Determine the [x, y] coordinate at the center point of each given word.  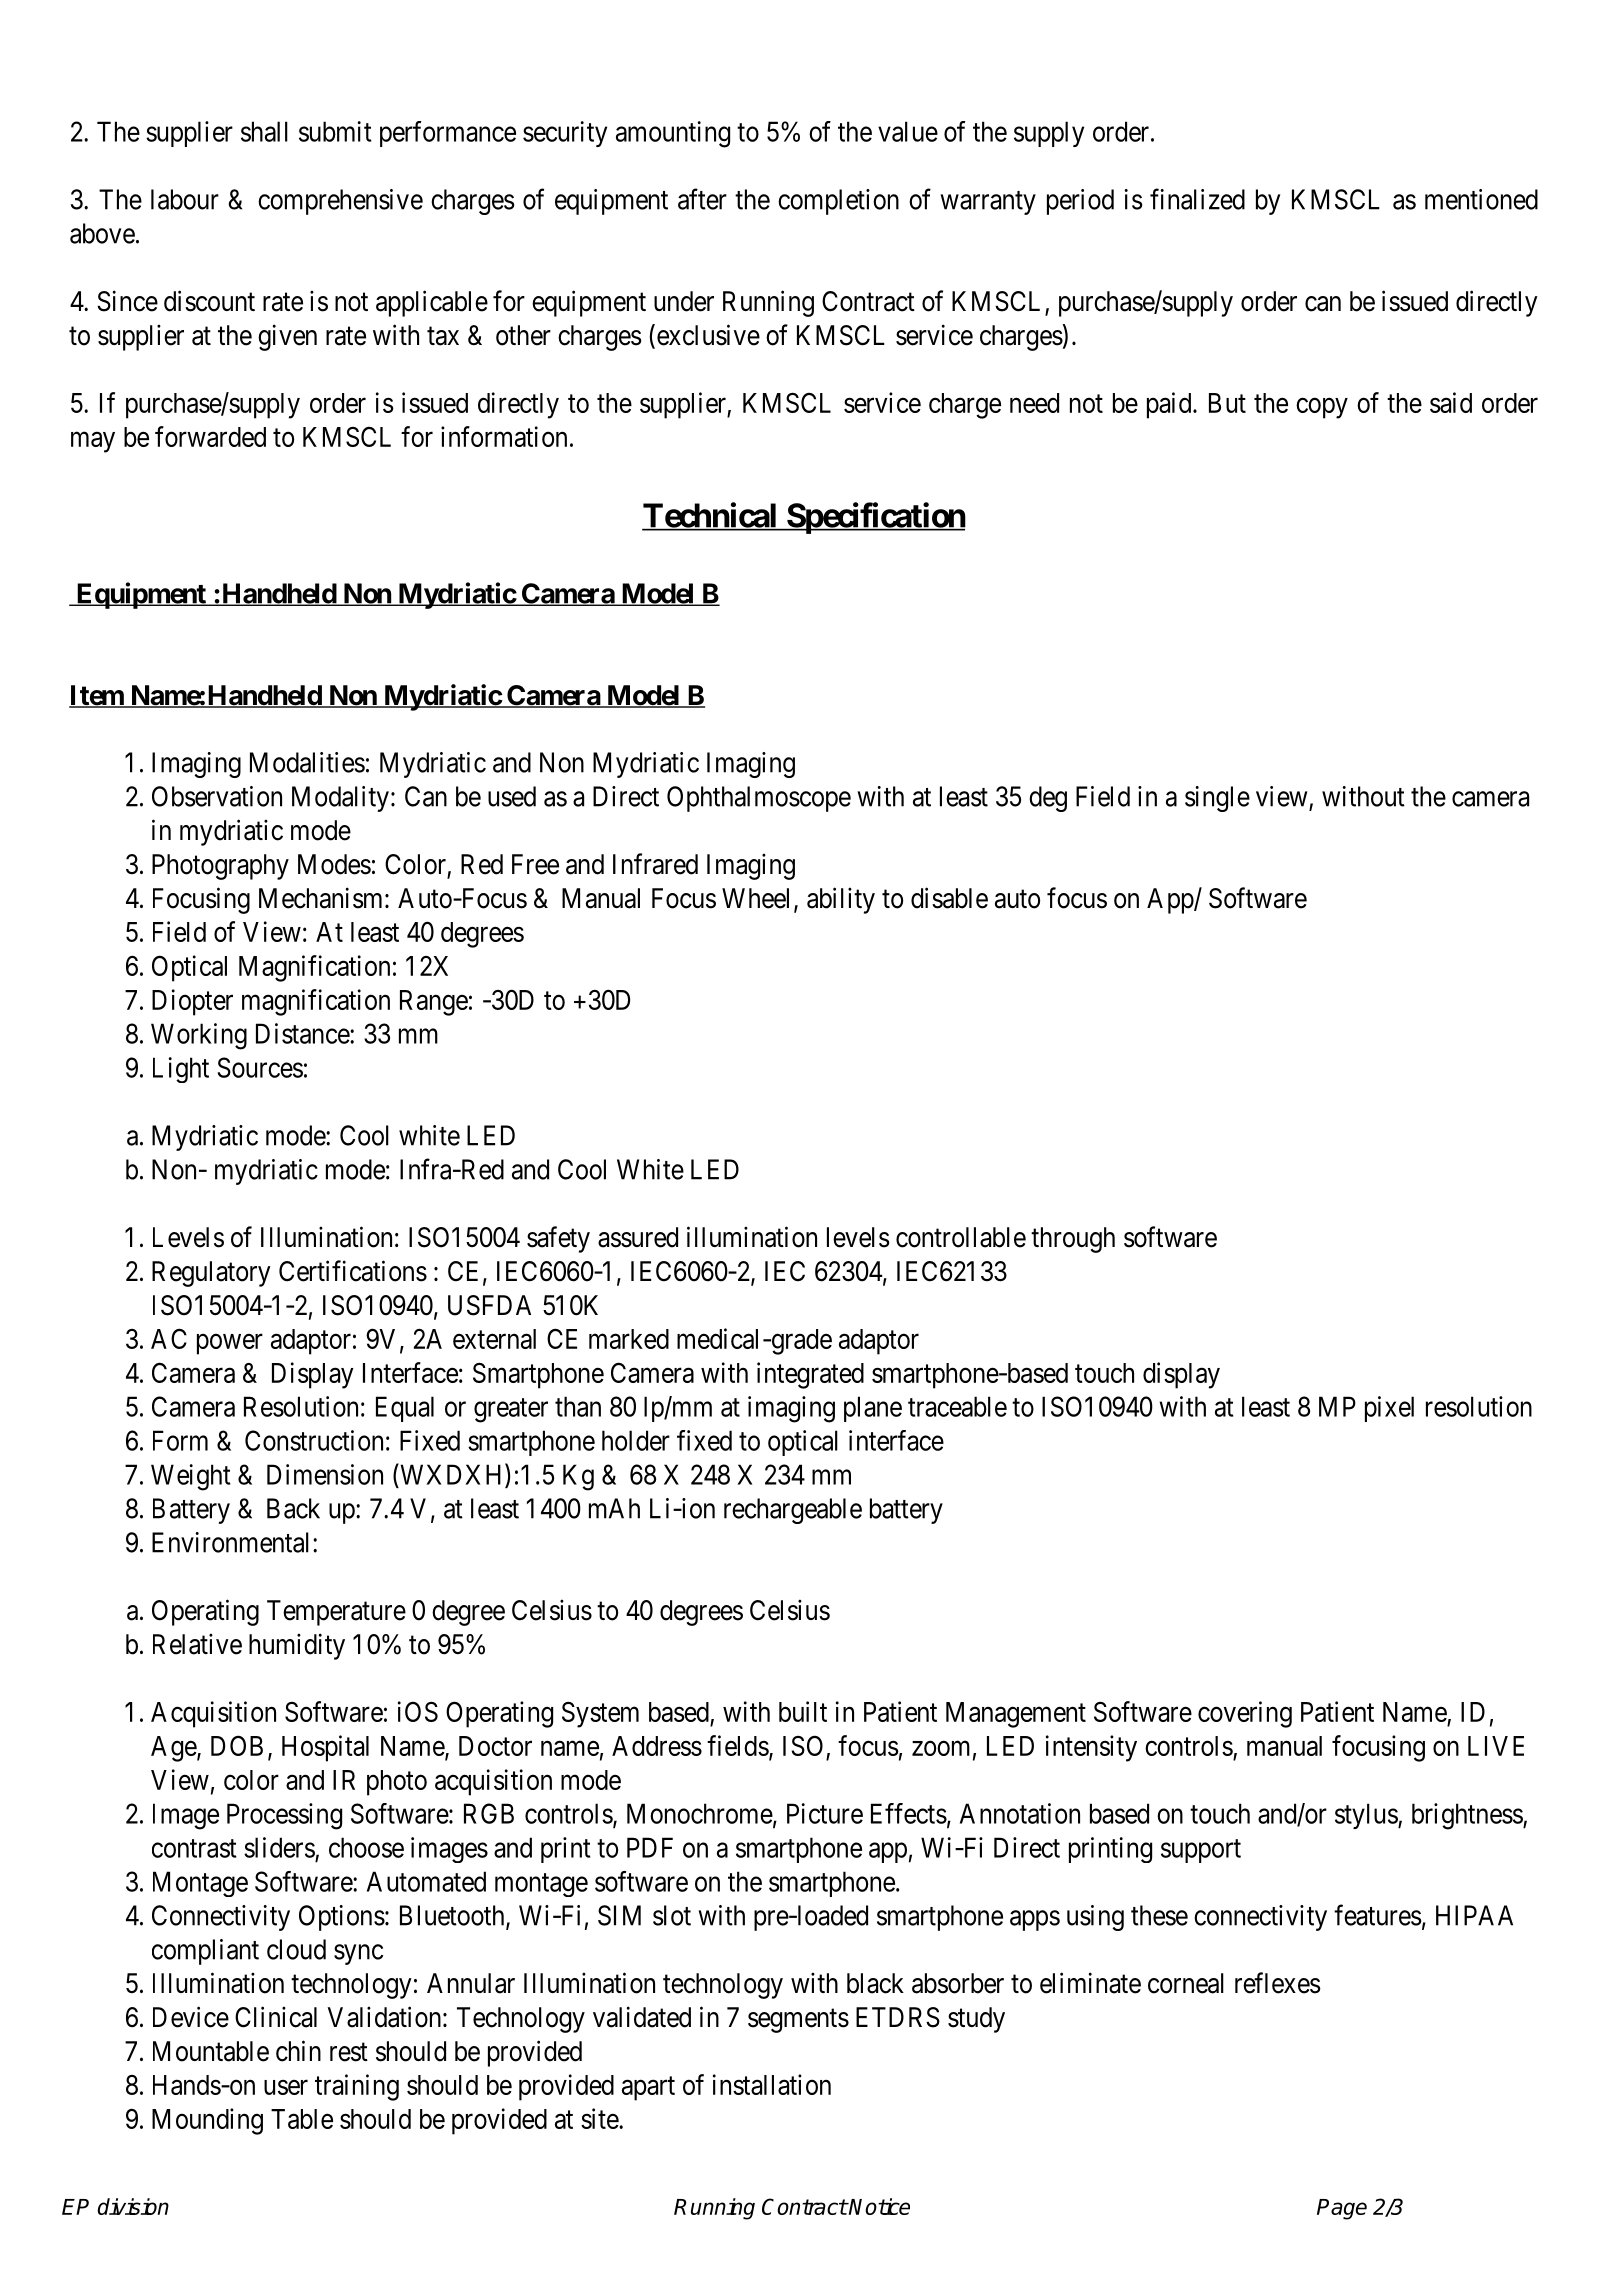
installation [772, 2084]
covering [1245, 1714]
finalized [1197, 199]
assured [638, 1237]
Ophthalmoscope [759, 799]
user [286, 2087]
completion [838, 202]
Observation [217, 796]
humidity [297, 1646]
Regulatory [211, 1274]
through [1073, 1240]
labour [185, 199]
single [1217, 799]
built [803, 1711]
